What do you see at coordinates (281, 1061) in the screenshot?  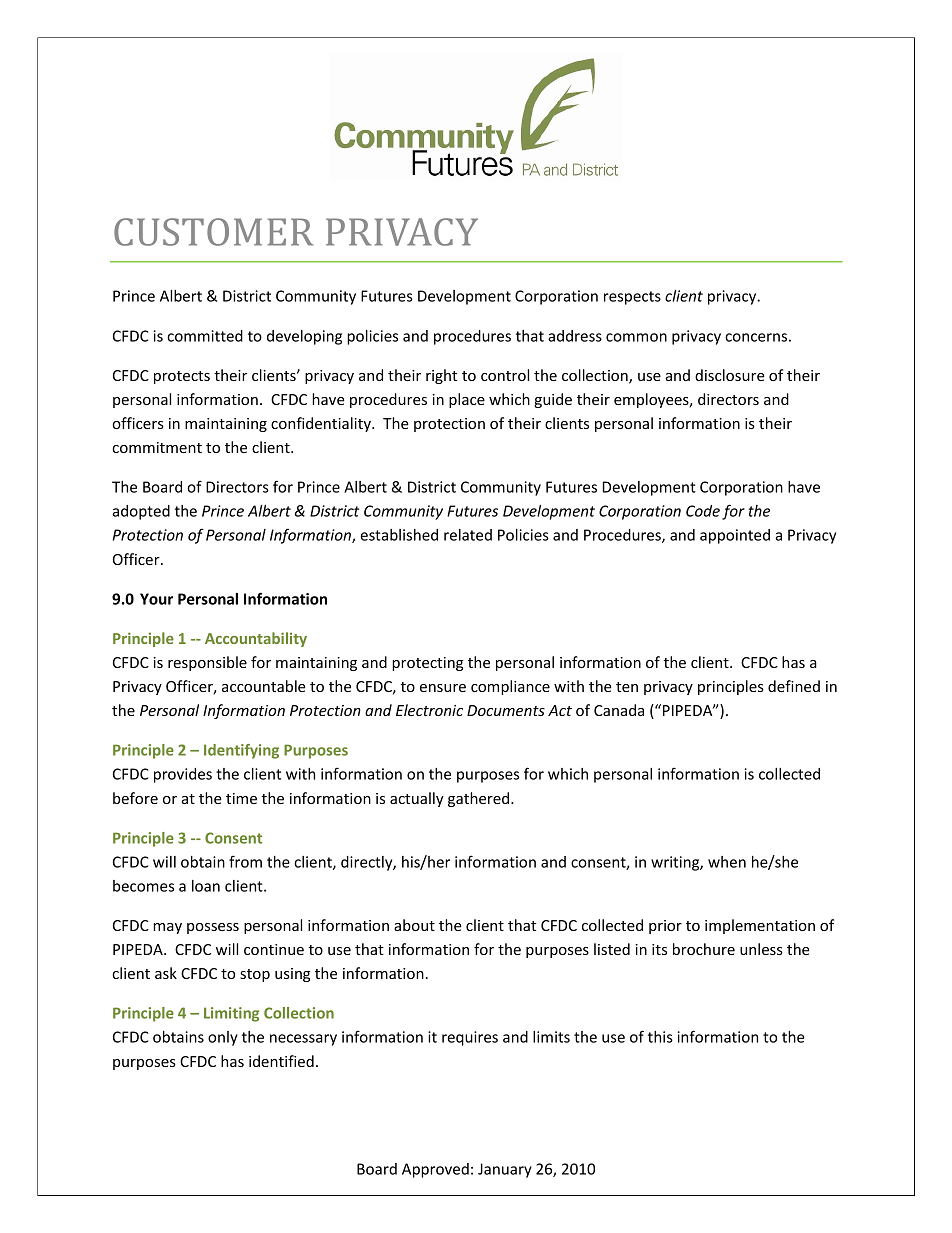 I see `identified` at bounding box center [281, 1061].
